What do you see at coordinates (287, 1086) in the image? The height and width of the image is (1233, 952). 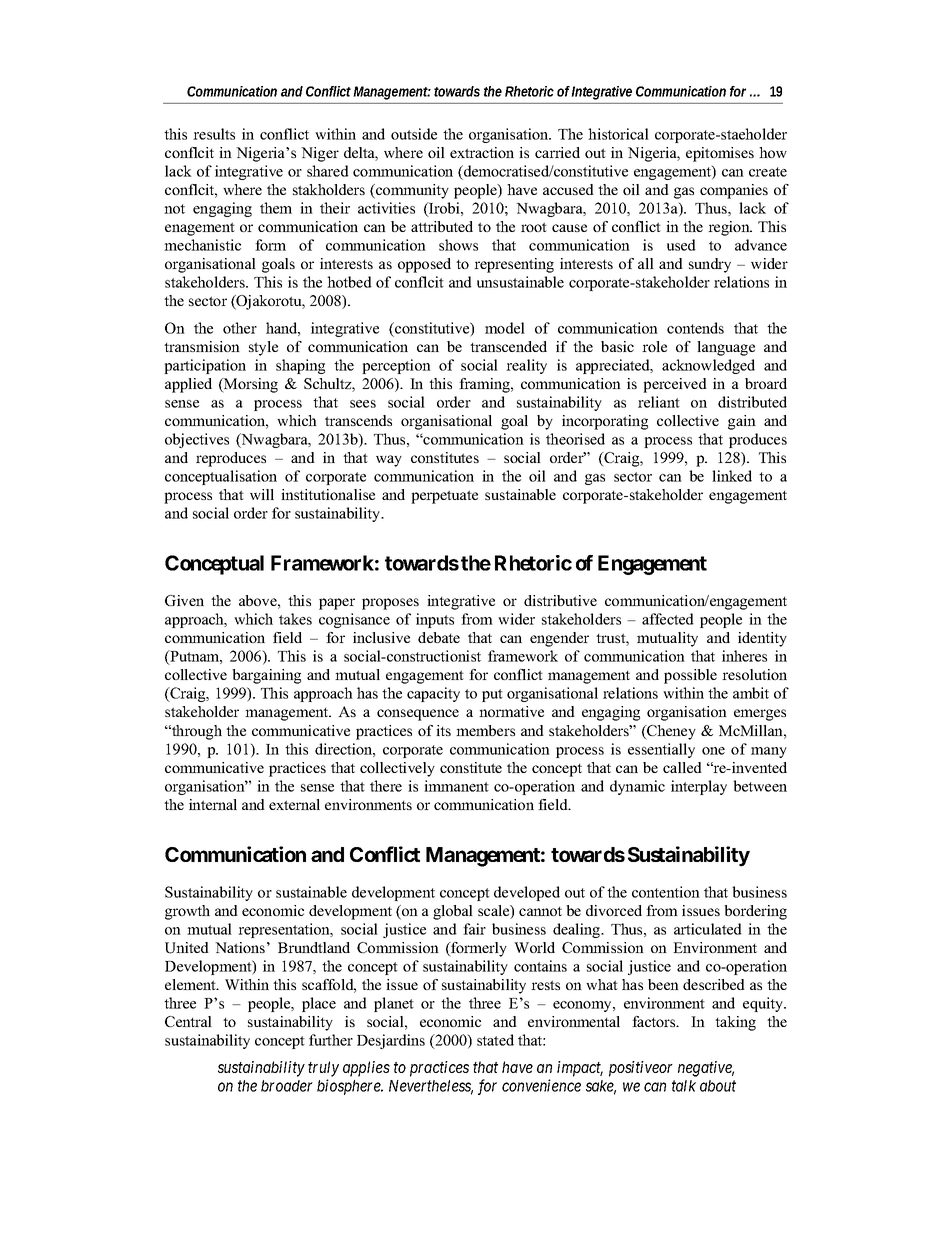 I see `broader` at bounding box center [287, 1086].
